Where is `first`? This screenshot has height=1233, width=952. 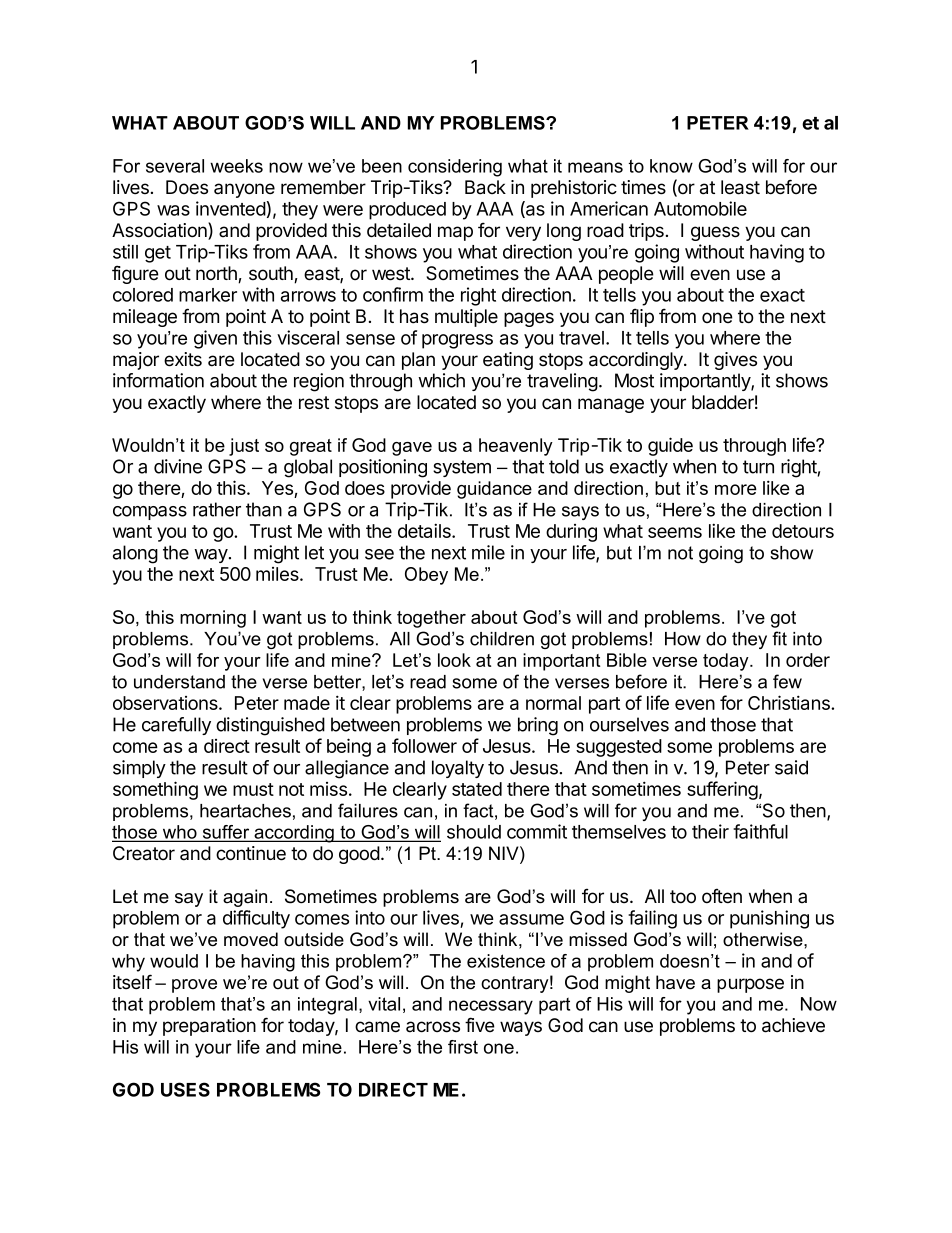 first is located at coordinates (463, 1047).
